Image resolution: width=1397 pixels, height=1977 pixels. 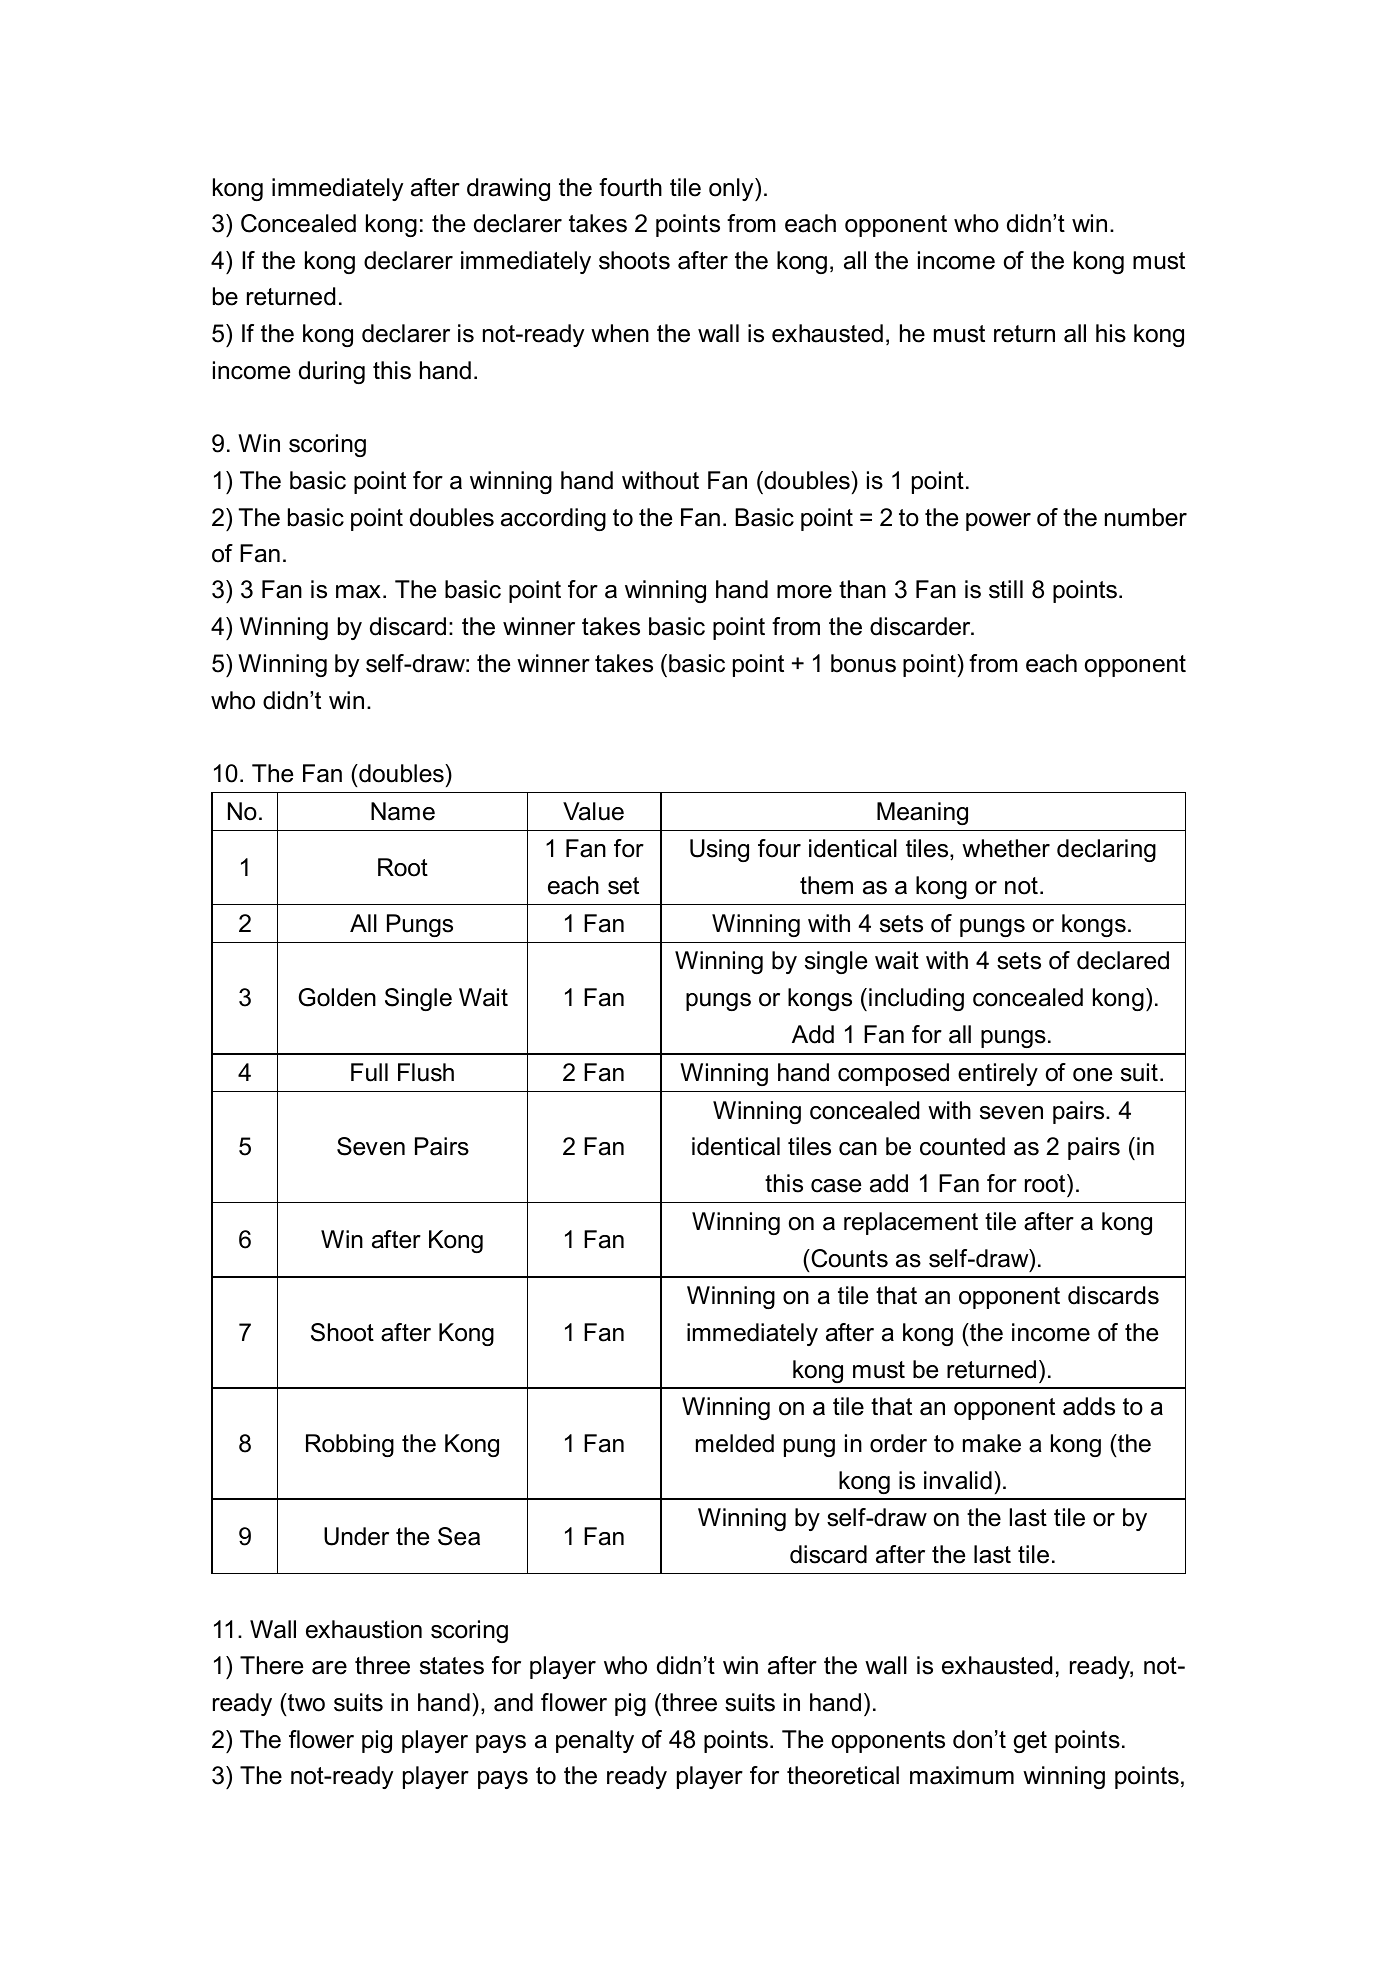 What do you see at coordinates (962, 1146) in the screenshot?
I see `counted` at bounding box center [962, 1146].
